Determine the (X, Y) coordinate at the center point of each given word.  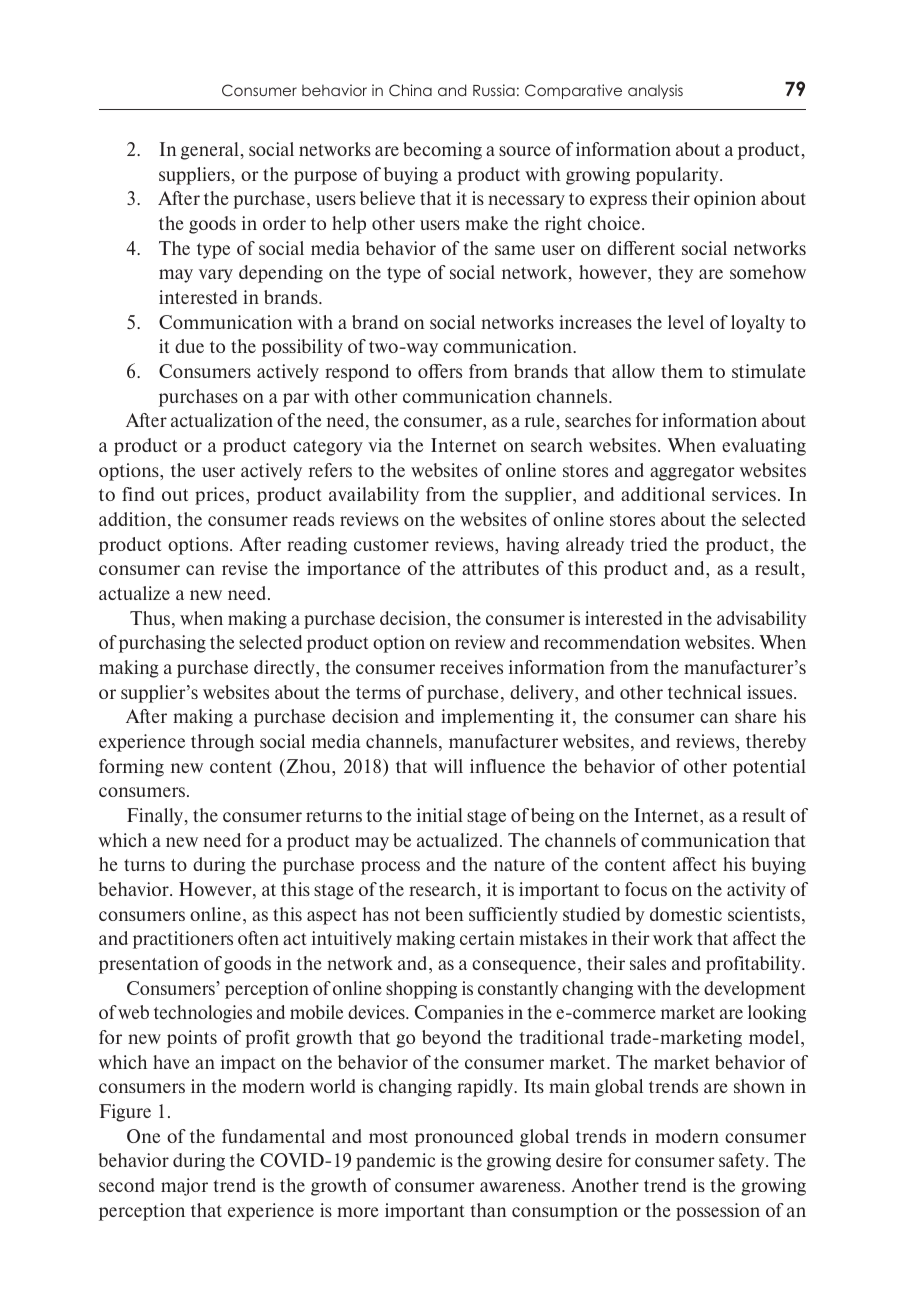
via (380, 445)
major (184, 1187)
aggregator (692, 473)
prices (219, 496)
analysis (655, 91)
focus (646, 889)
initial (440, 815)
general (210, 151)
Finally (156, 817)
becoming (442, 151)
